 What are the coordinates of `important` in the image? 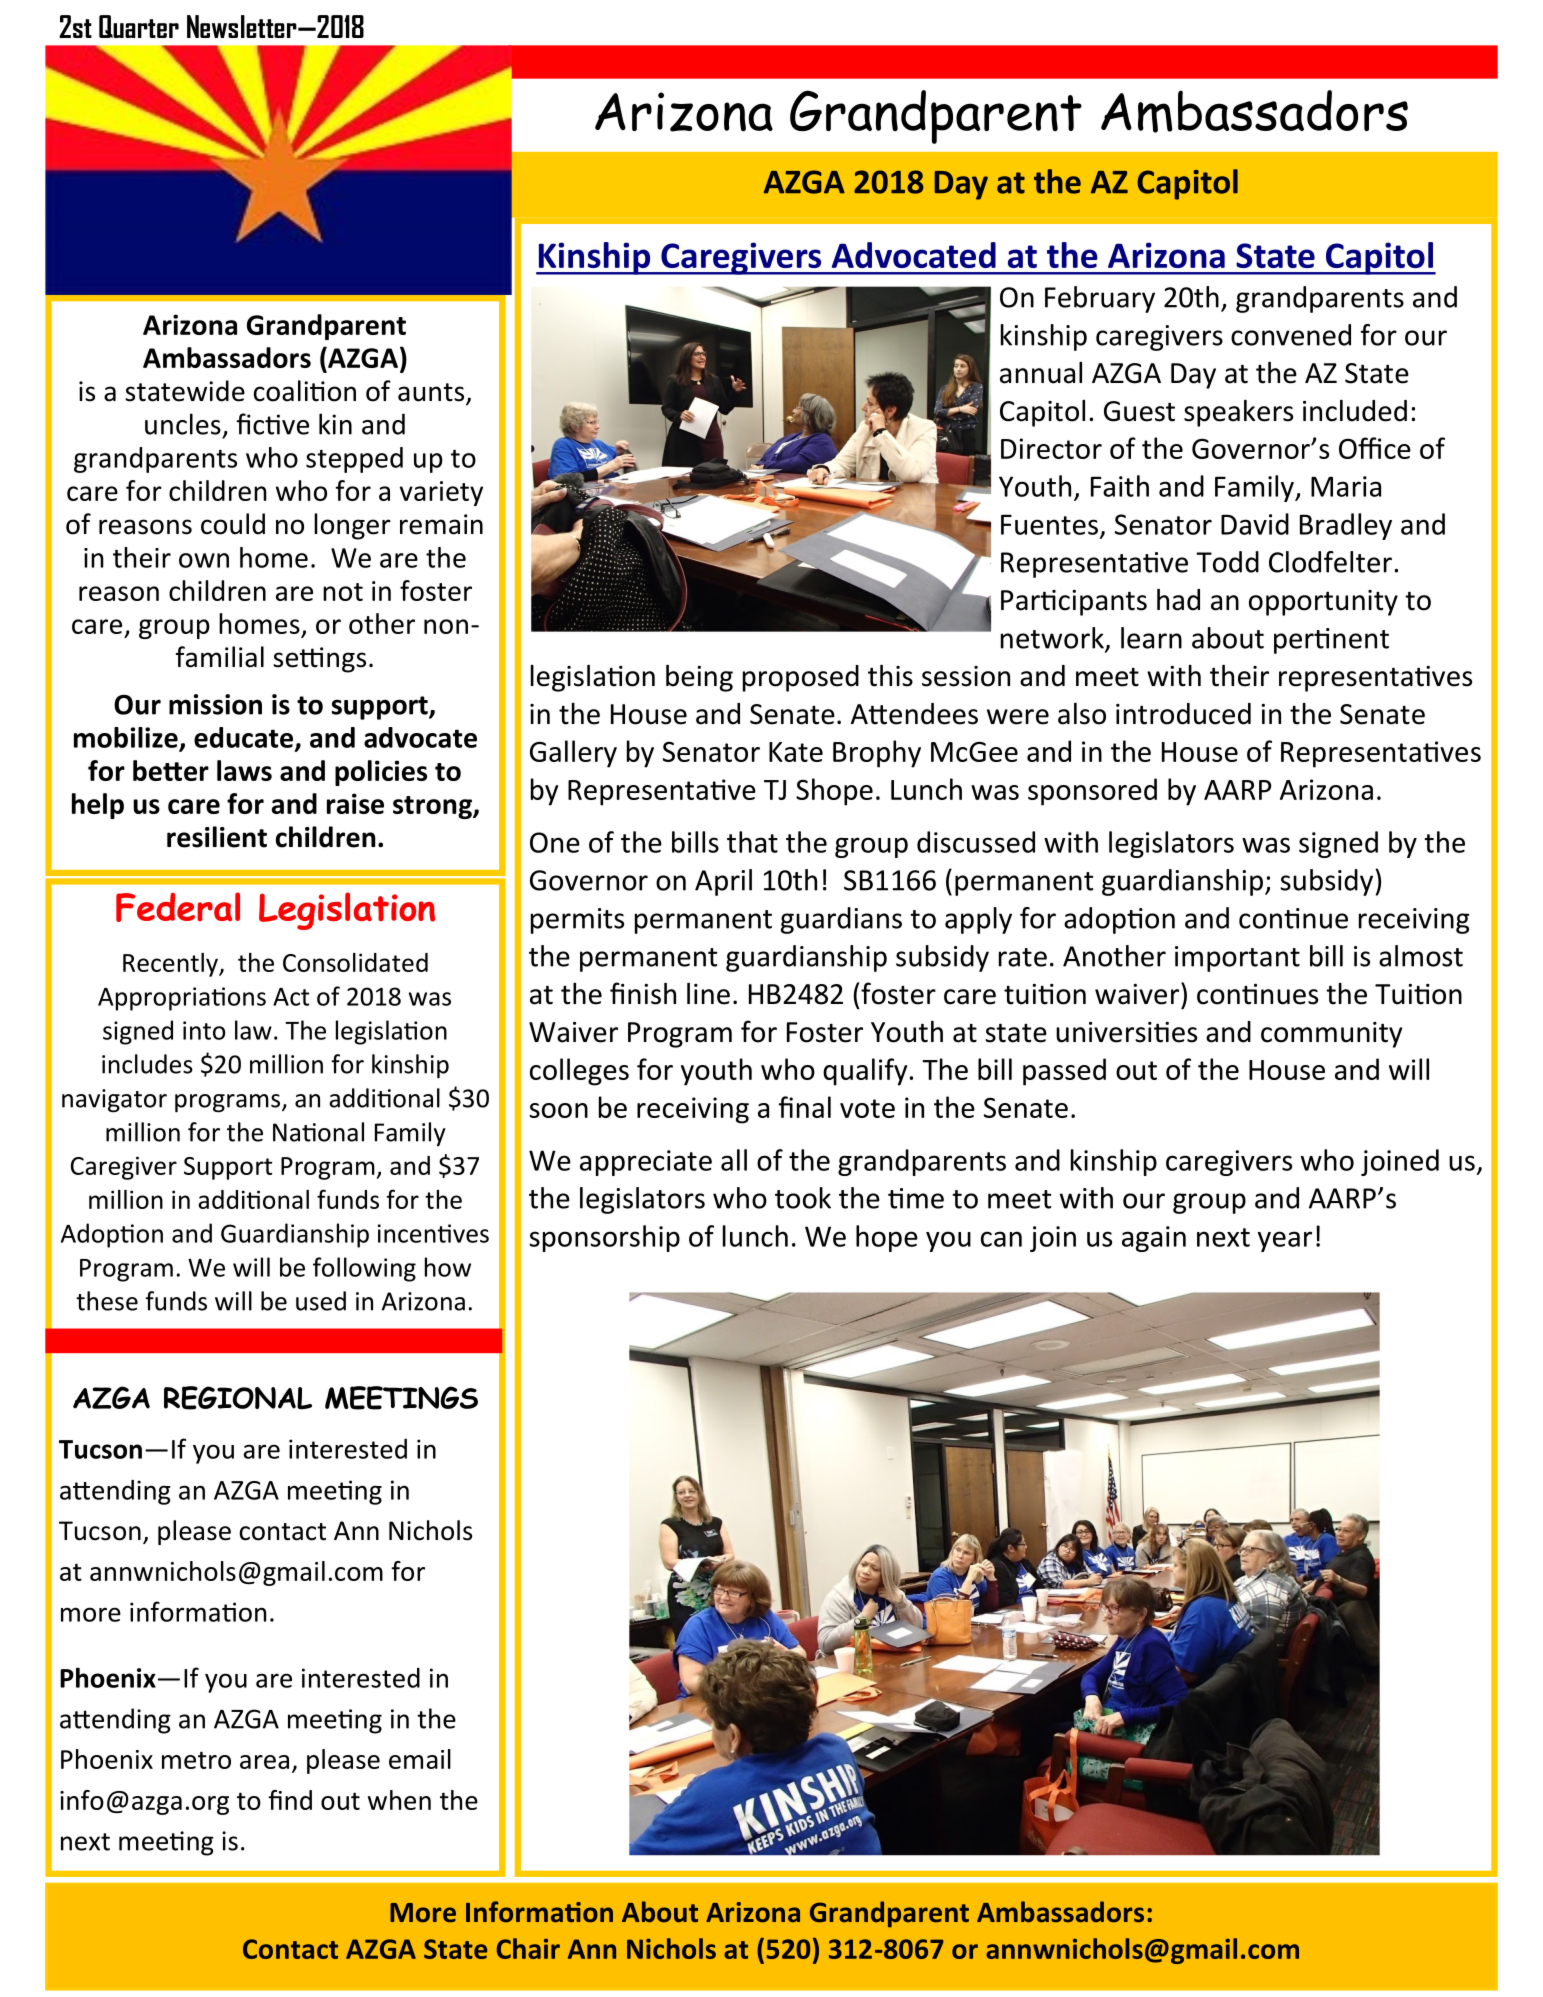 It's located at (1237, 959).
